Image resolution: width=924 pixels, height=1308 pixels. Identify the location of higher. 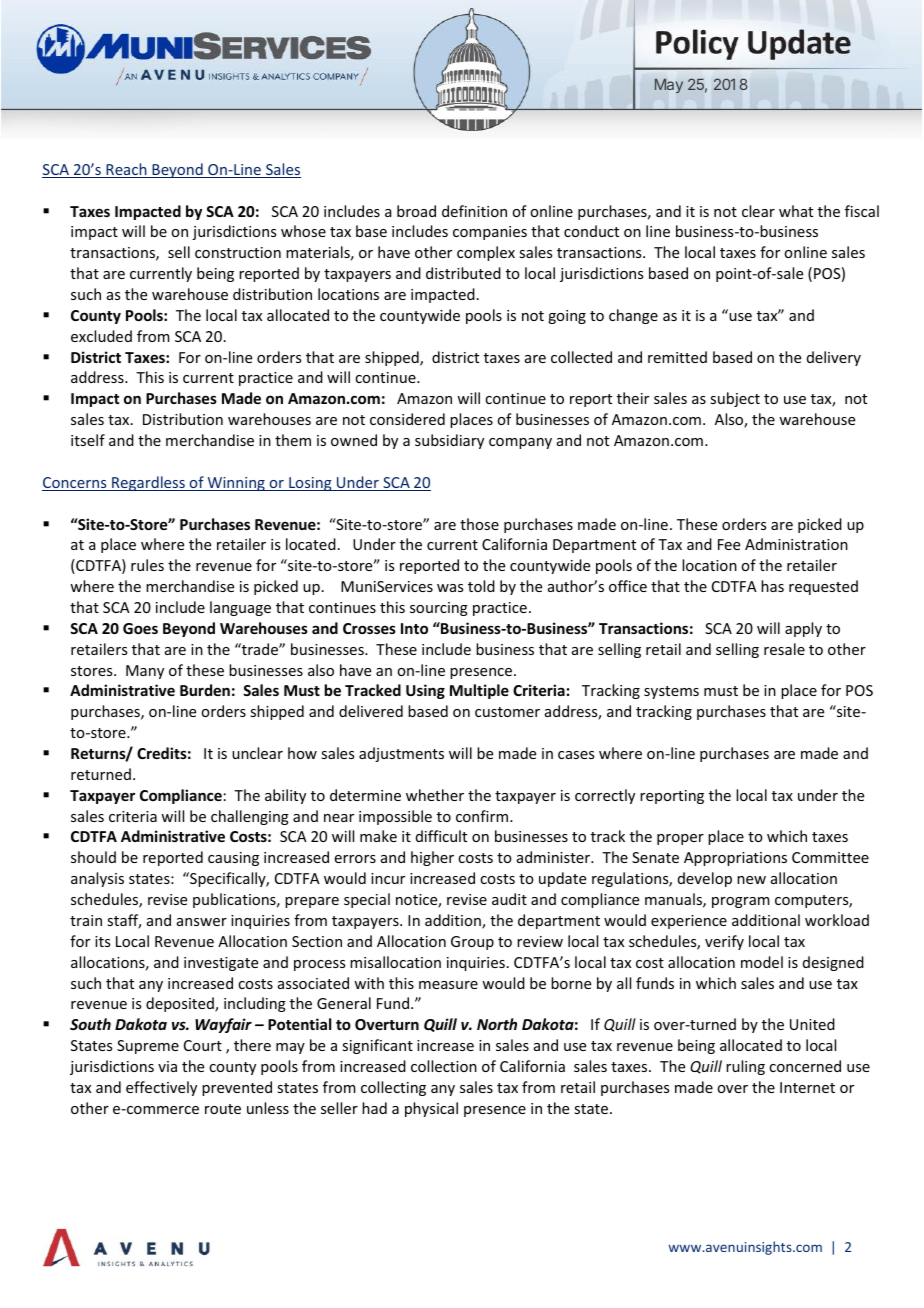
(432, 858).
